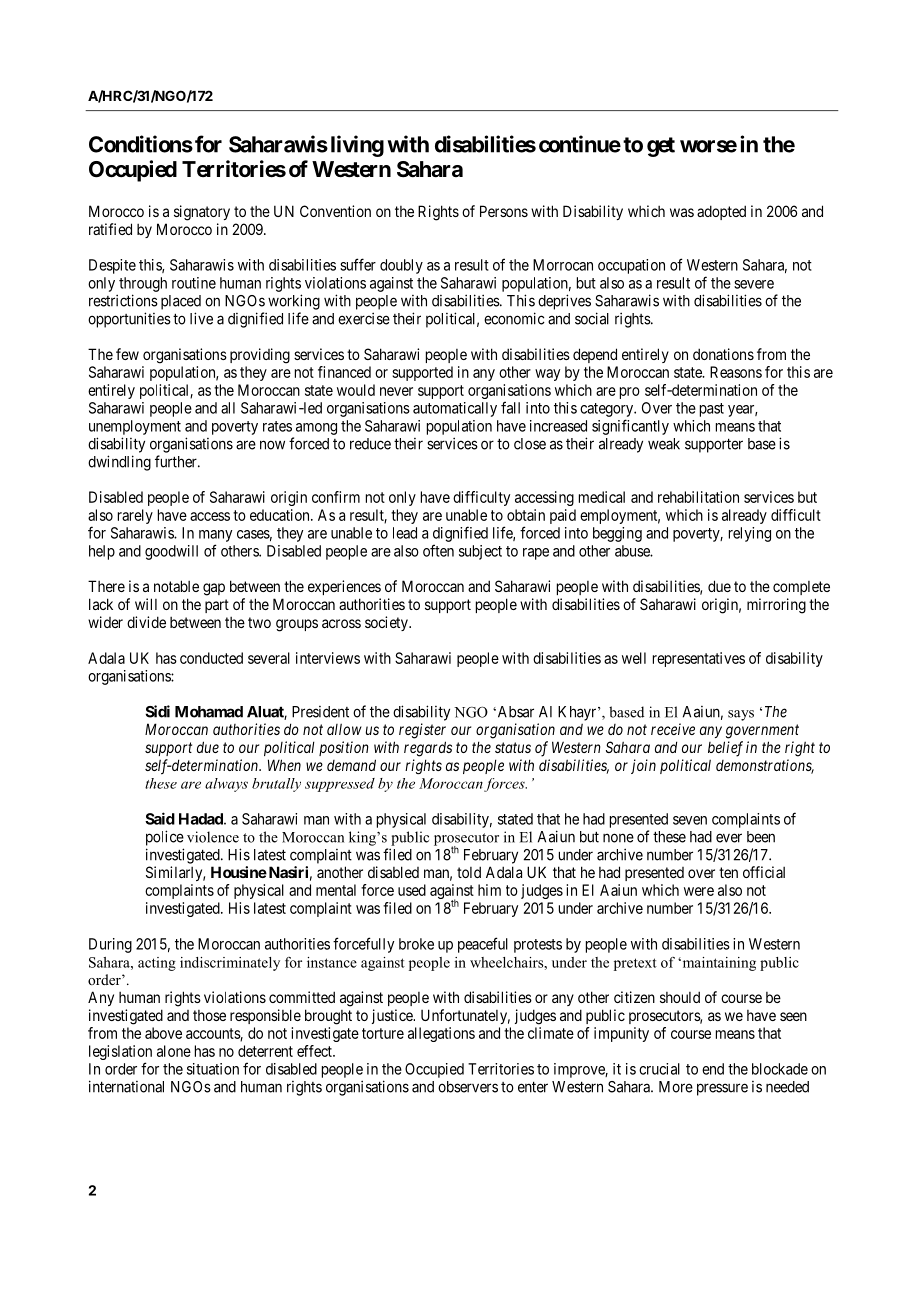 This page has width=924, height=1308. What do you see at coordinates (721, 212) in the page?
I see `adopted` at bounding box center [721, 212].
